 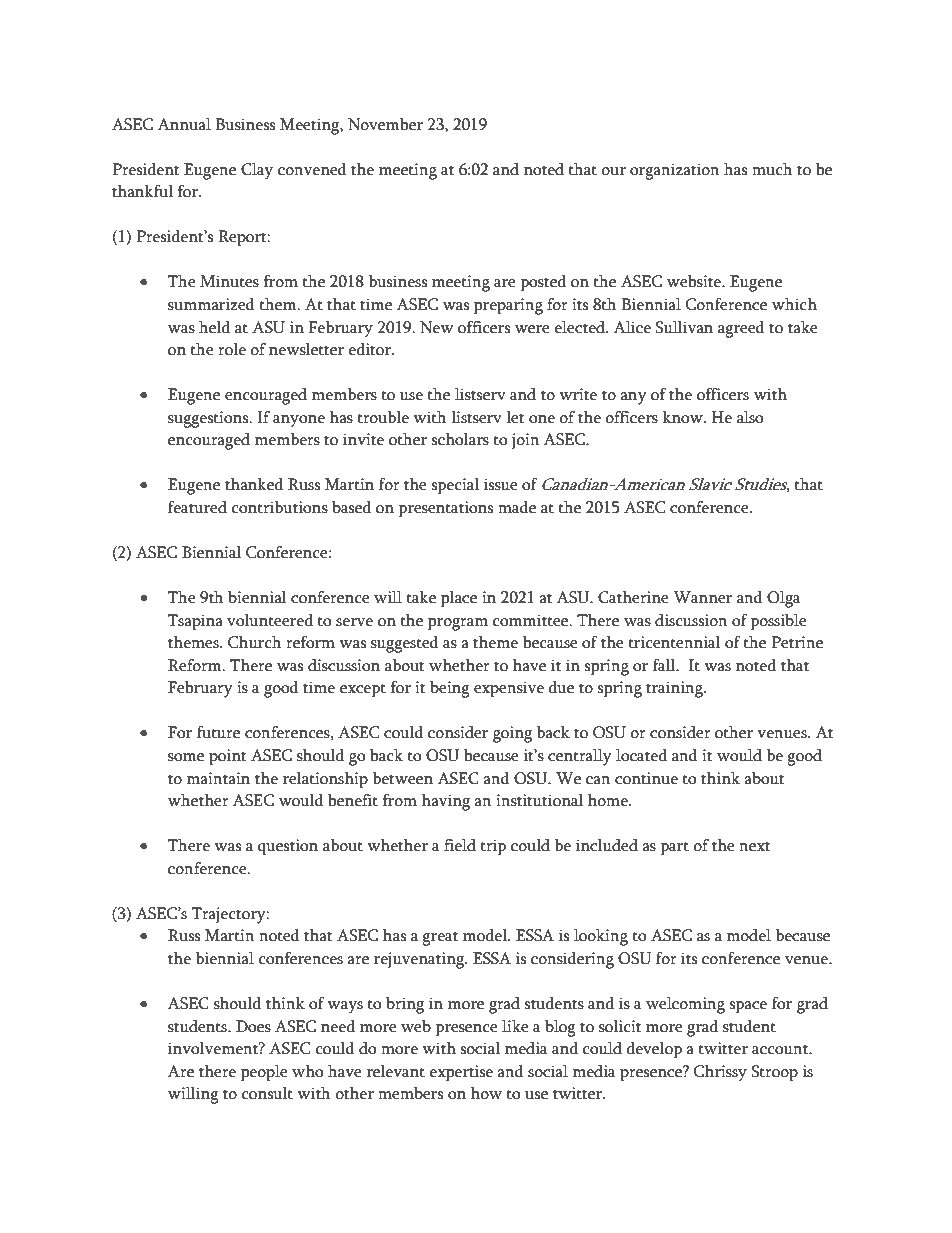 I want to click on Clay, so click(x=257, y=171).
